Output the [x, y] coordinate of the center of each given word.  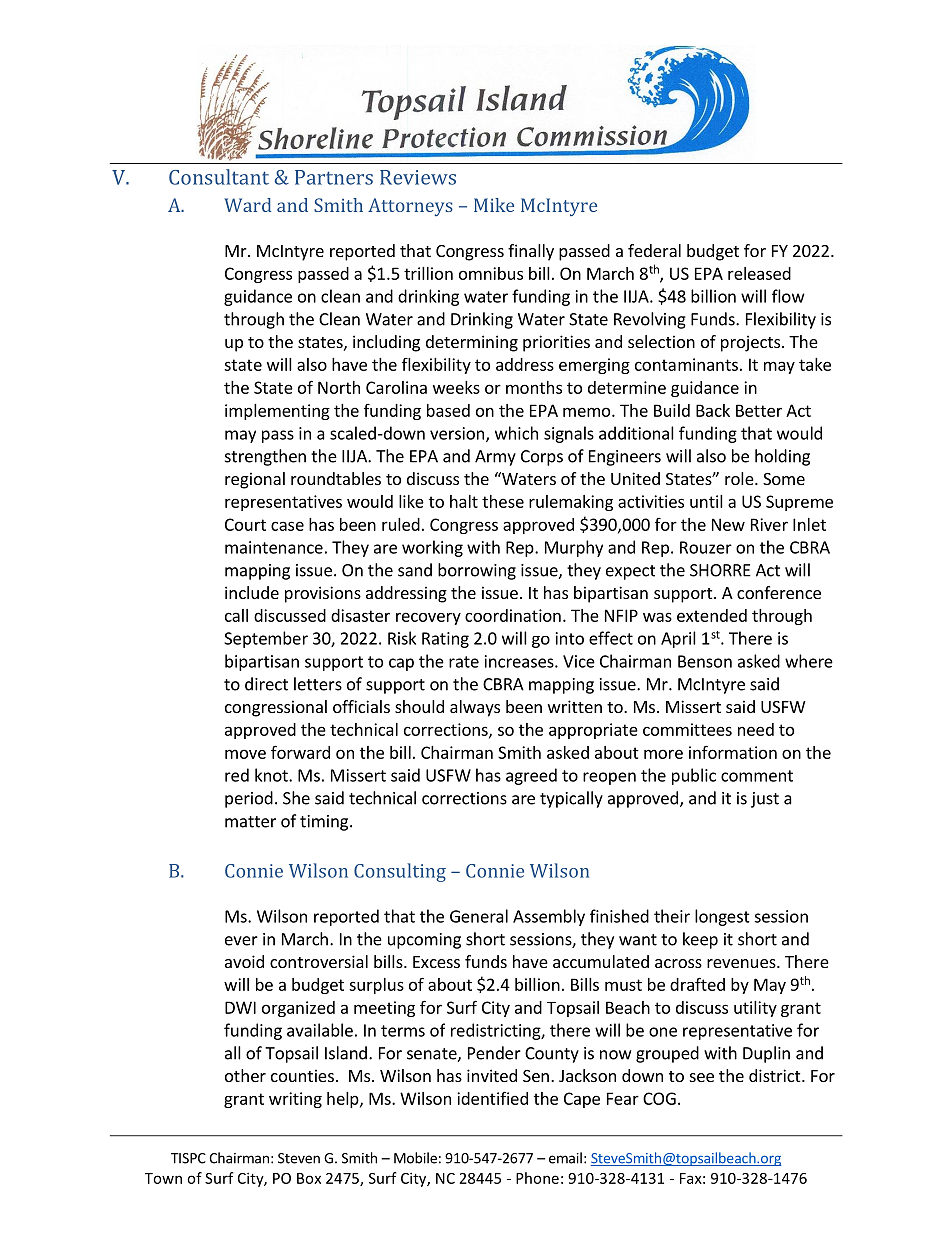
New [728, 524]
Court [245, 524]
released [759, 273]
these [503, 501]
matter [250, 822]
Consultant [219, 177]
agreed [531, 776]
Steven [299, 1158]
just [765, 800]
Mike [494, 205]
